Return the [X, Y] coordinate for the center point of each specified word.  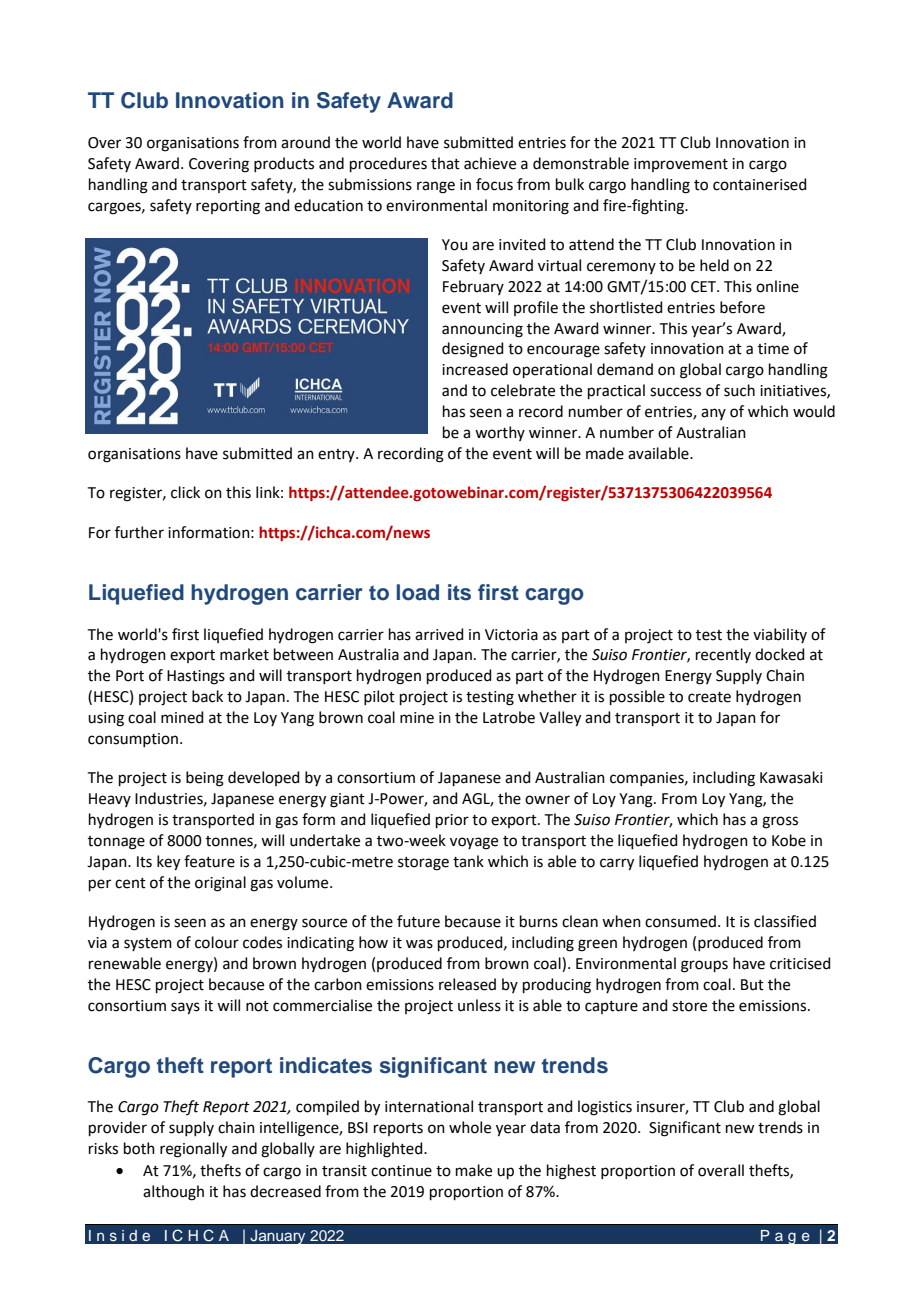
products [284, 164]
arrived [439, 634]
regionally [193, 1150]
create [709, 697]
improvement [681, 165]
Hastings [196, 677]
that [445, 163]
